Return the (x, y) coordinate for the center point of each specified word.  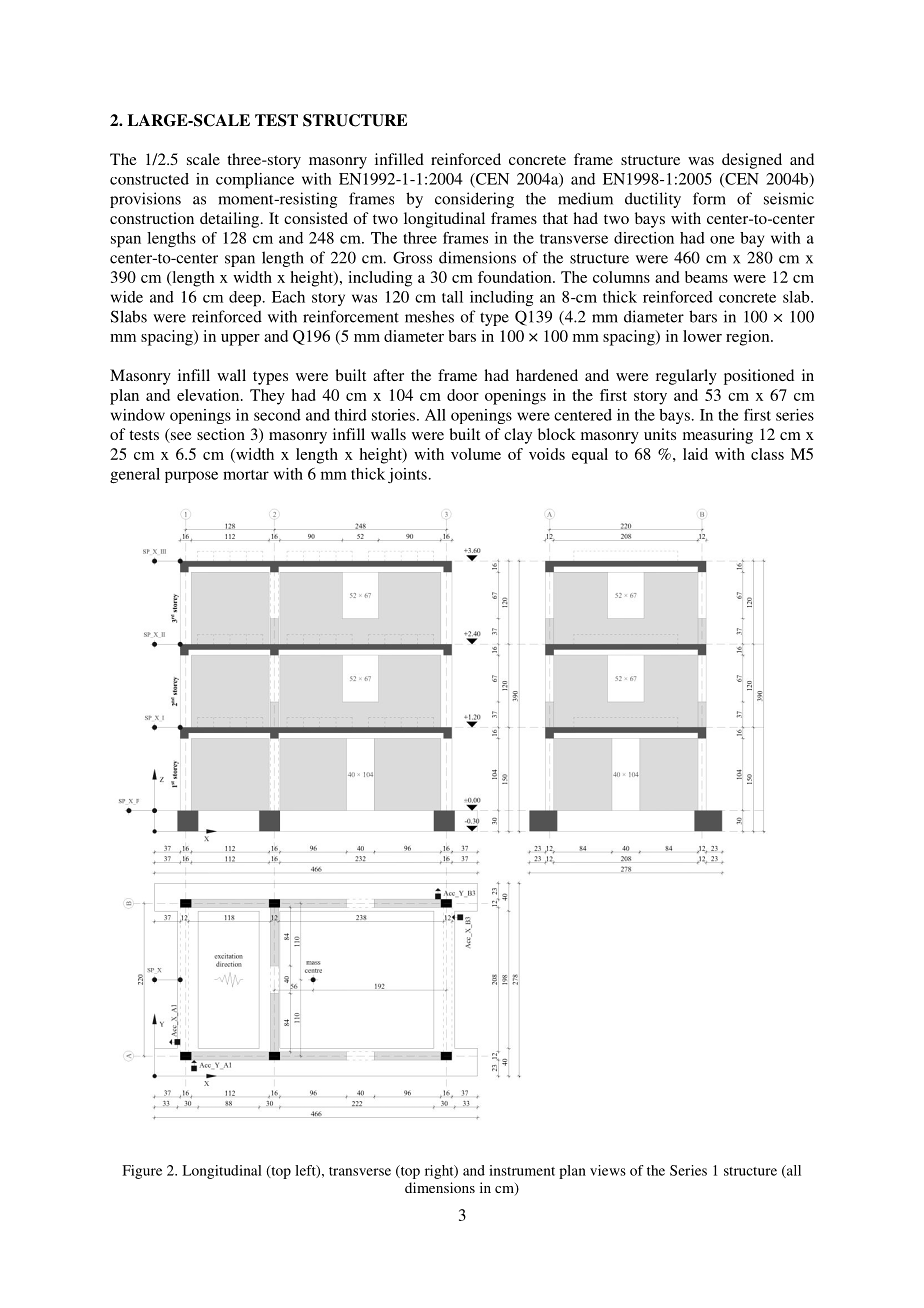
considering (474, 200)
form (709, 198)
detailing (231, 220)
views (608, 1170)
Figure (142, 1172)
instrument (522, 1170)
